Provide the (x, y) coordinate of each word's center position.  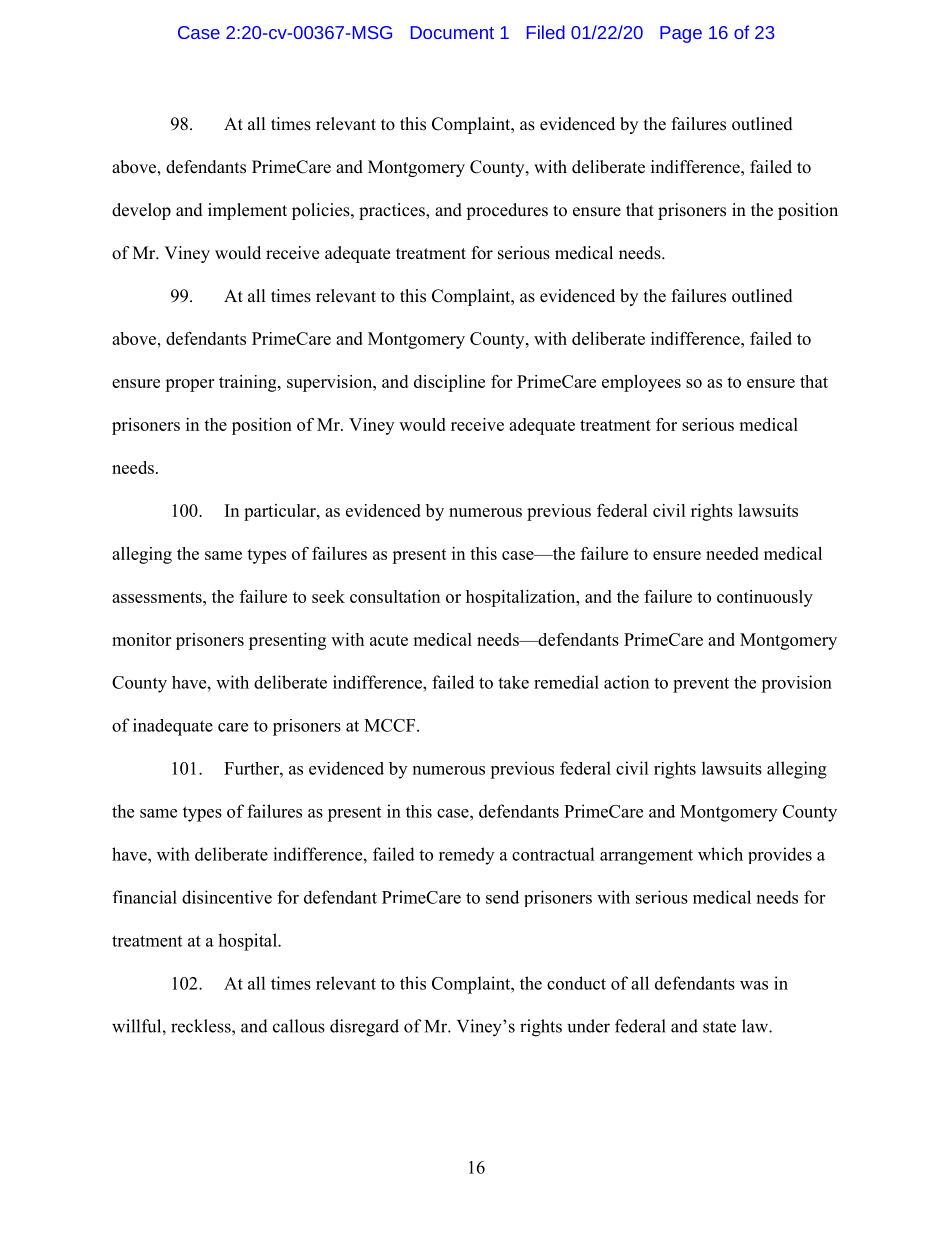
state (719, 1027)
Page (681, 34)
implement (247, 211)
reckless (202, 1026)
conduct (576, 983)
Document (452, 32)
